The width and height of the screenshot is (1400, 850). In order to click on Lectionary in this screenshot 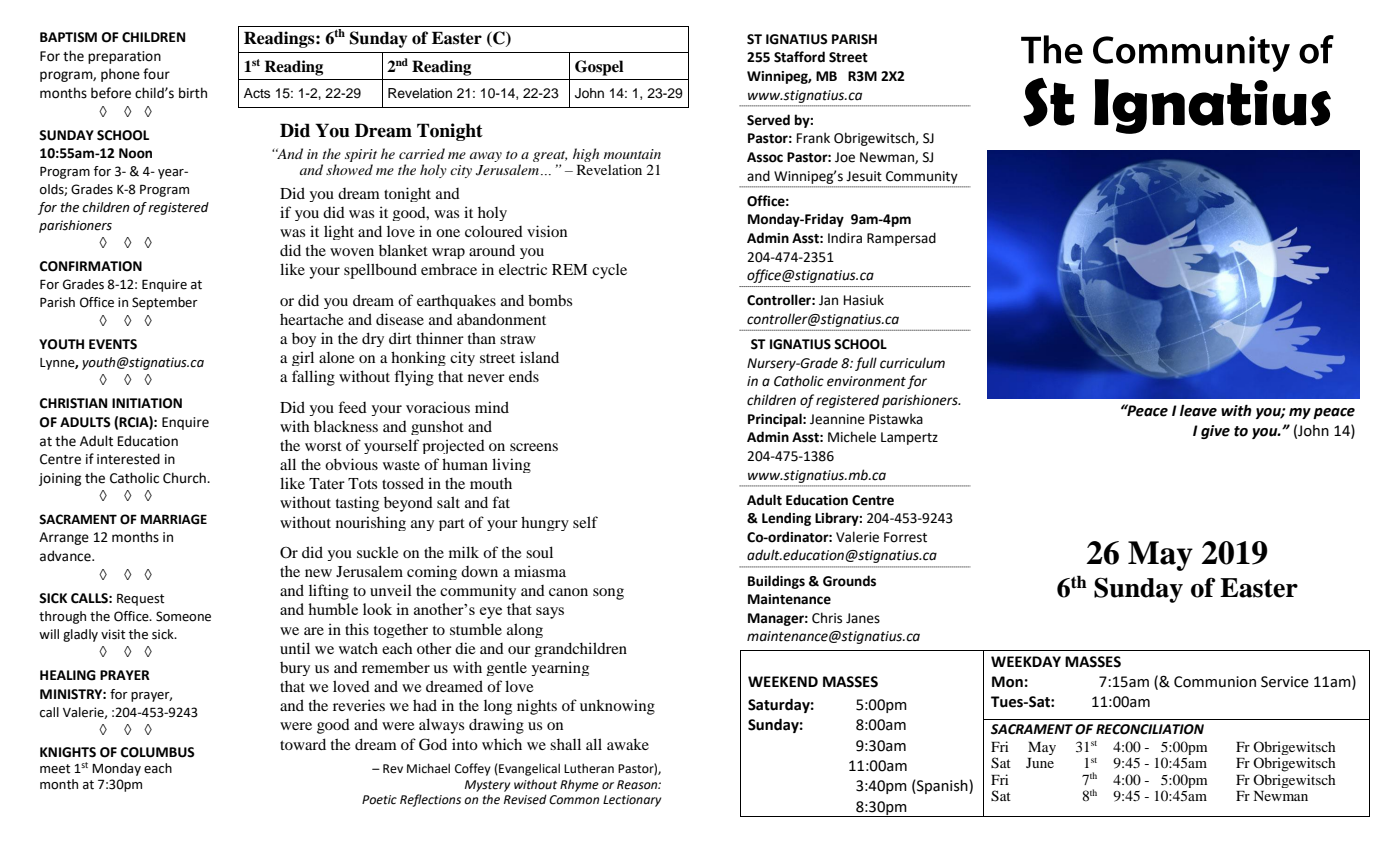, I will do `click(632, 801)`.
